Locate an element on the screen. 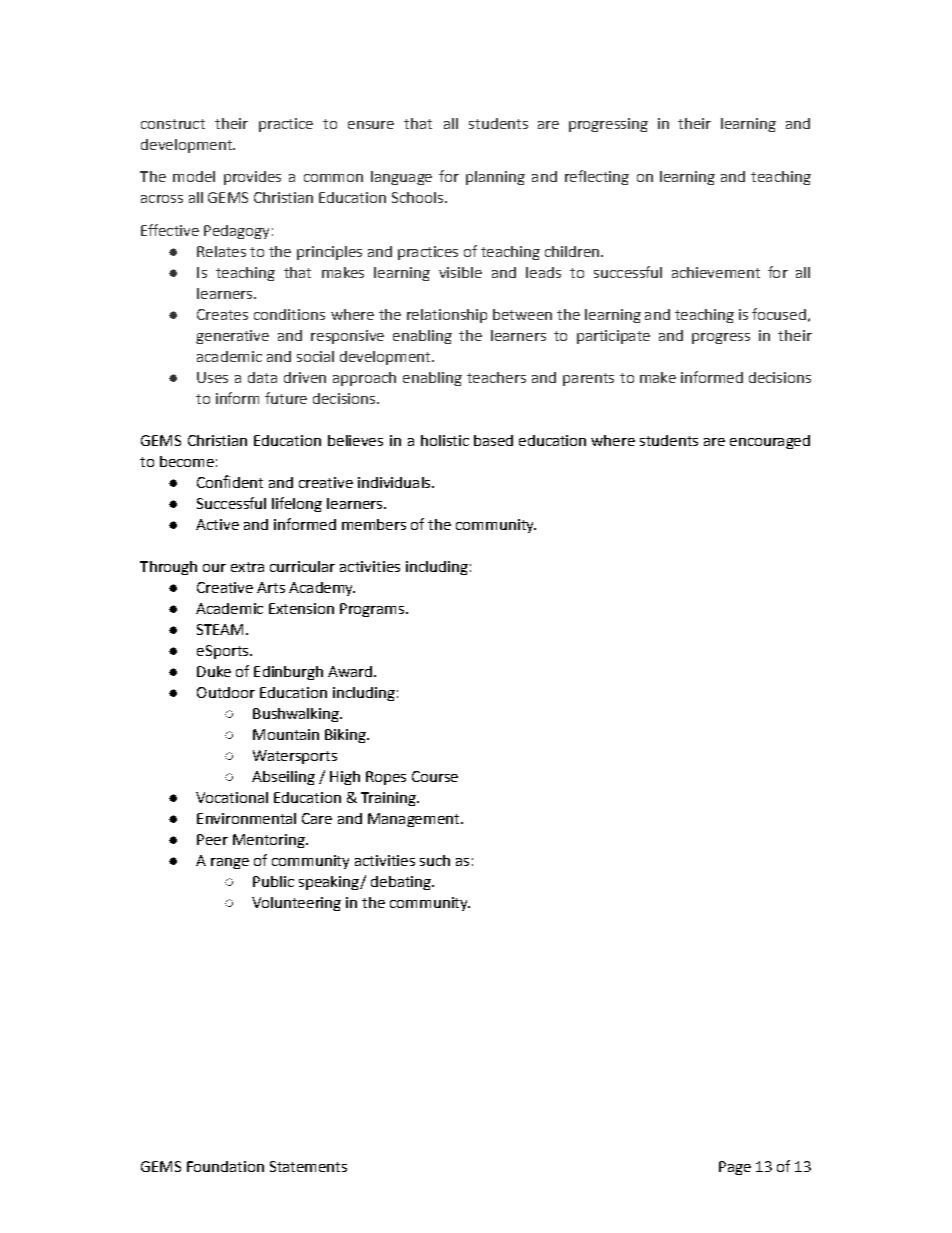 The height and width of the screenshot is (1233, 952). Mountain is located at coordinates (286, 734).
